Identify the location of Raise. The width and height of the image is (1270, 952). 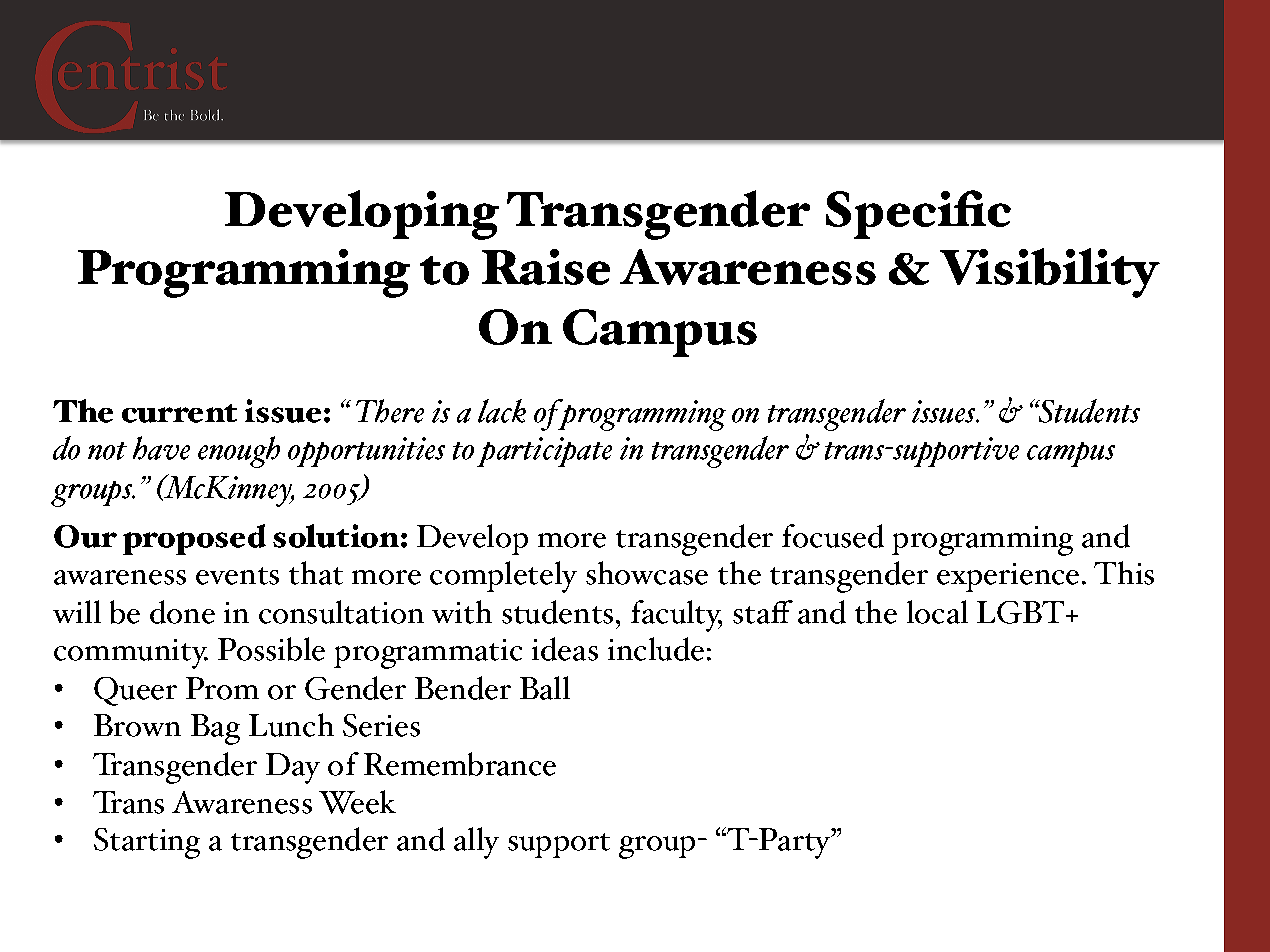
(546, 267).
